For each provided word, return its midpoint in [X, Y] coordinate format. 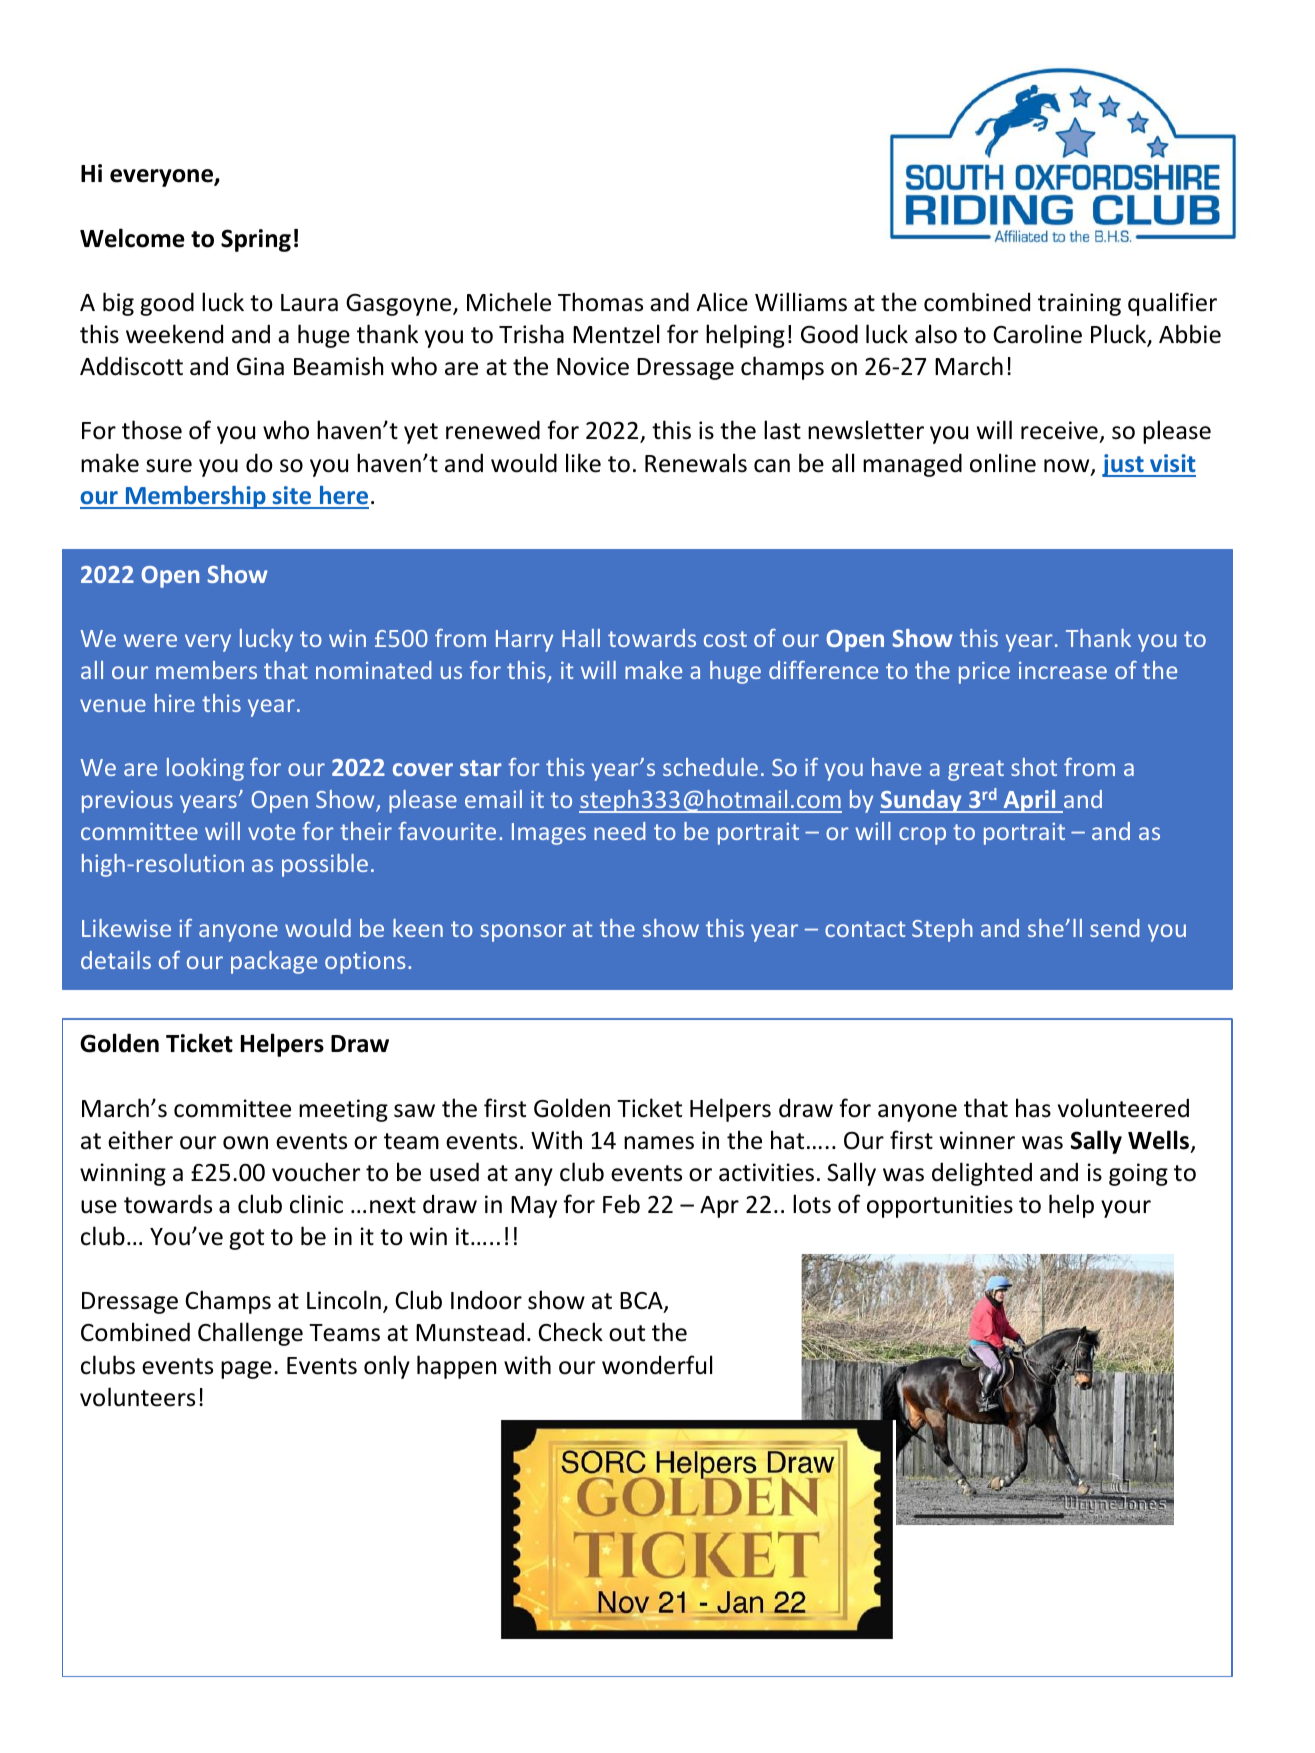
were [150, 640]
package [274, 962]
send [1115, 928]
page [246, 1370]
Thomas [600, 302]
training [1079, 304]
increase [1063, 670]
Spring [256, 240]
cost [725, 639]
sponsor [523, 933]
